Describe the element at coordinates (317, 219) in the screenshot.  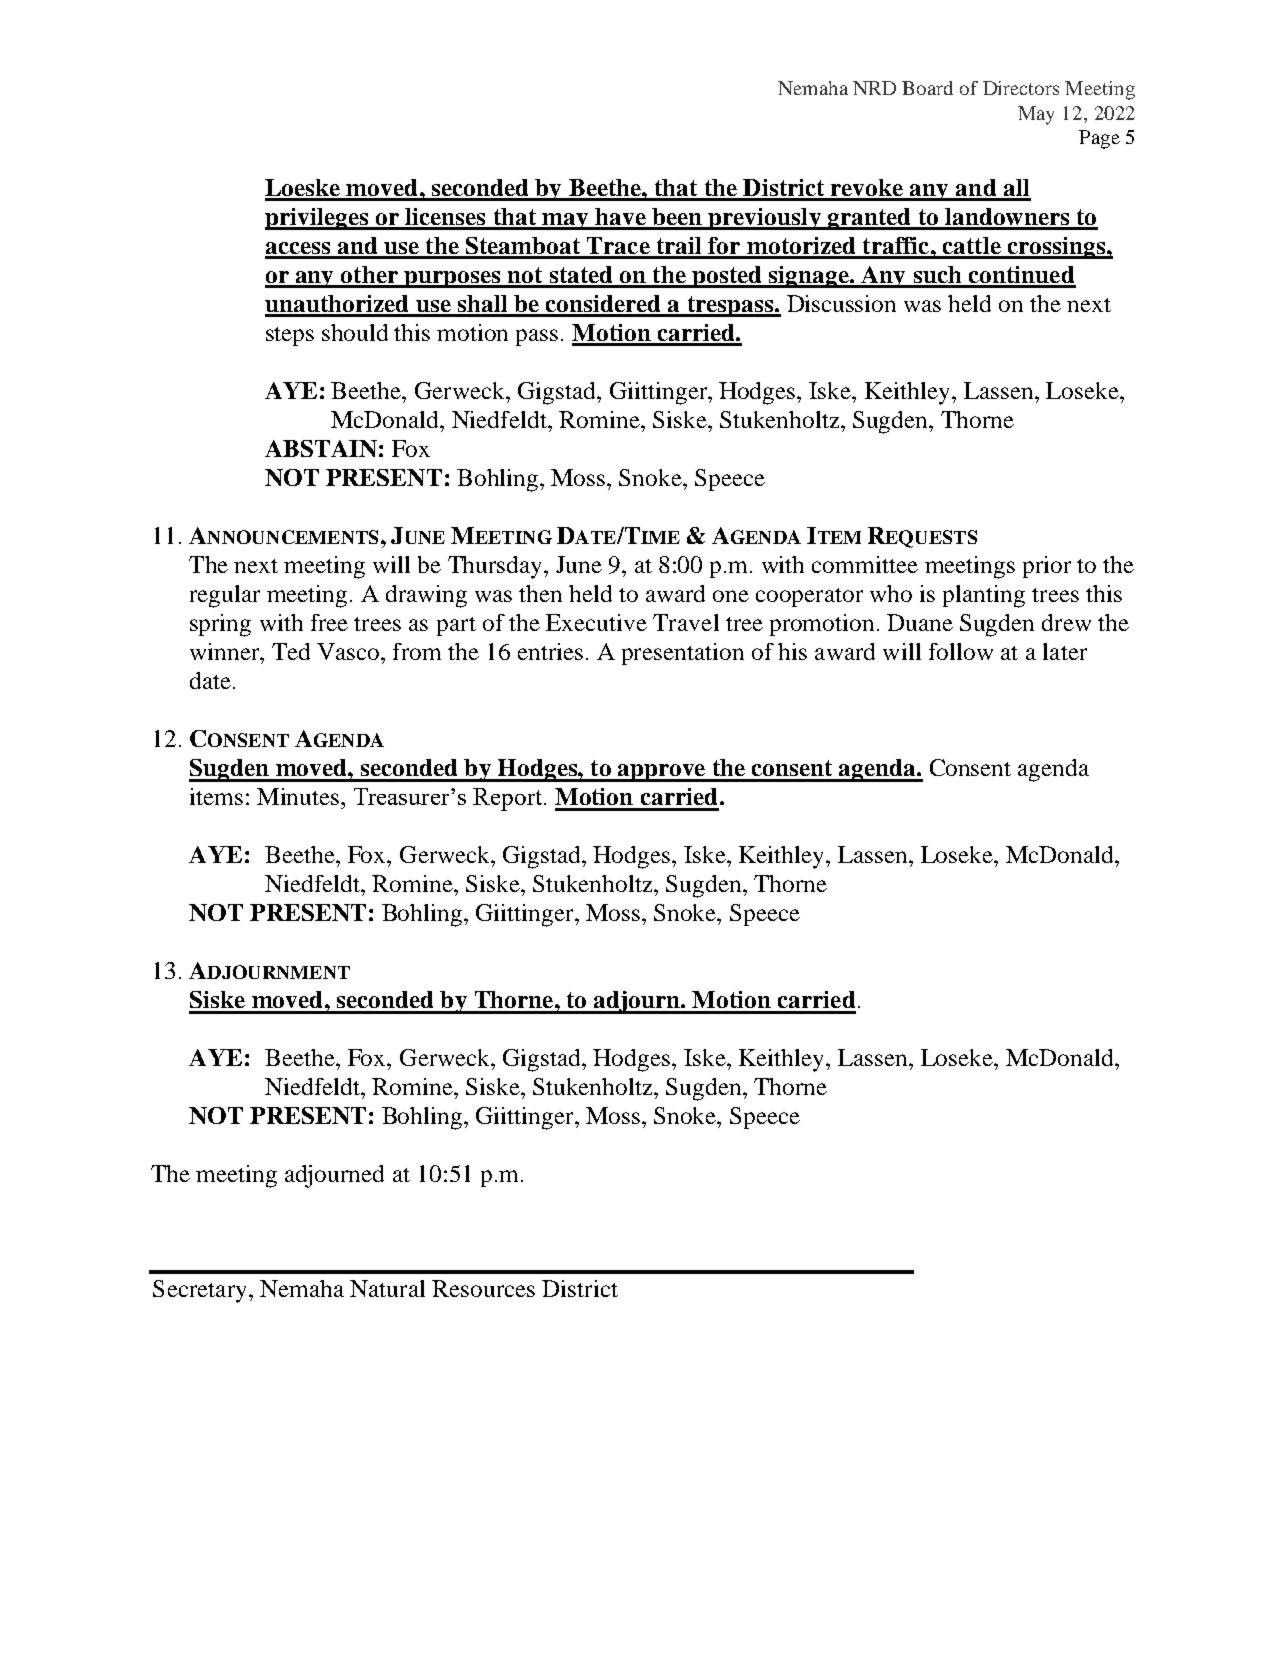
I see `privileges` at that location.
